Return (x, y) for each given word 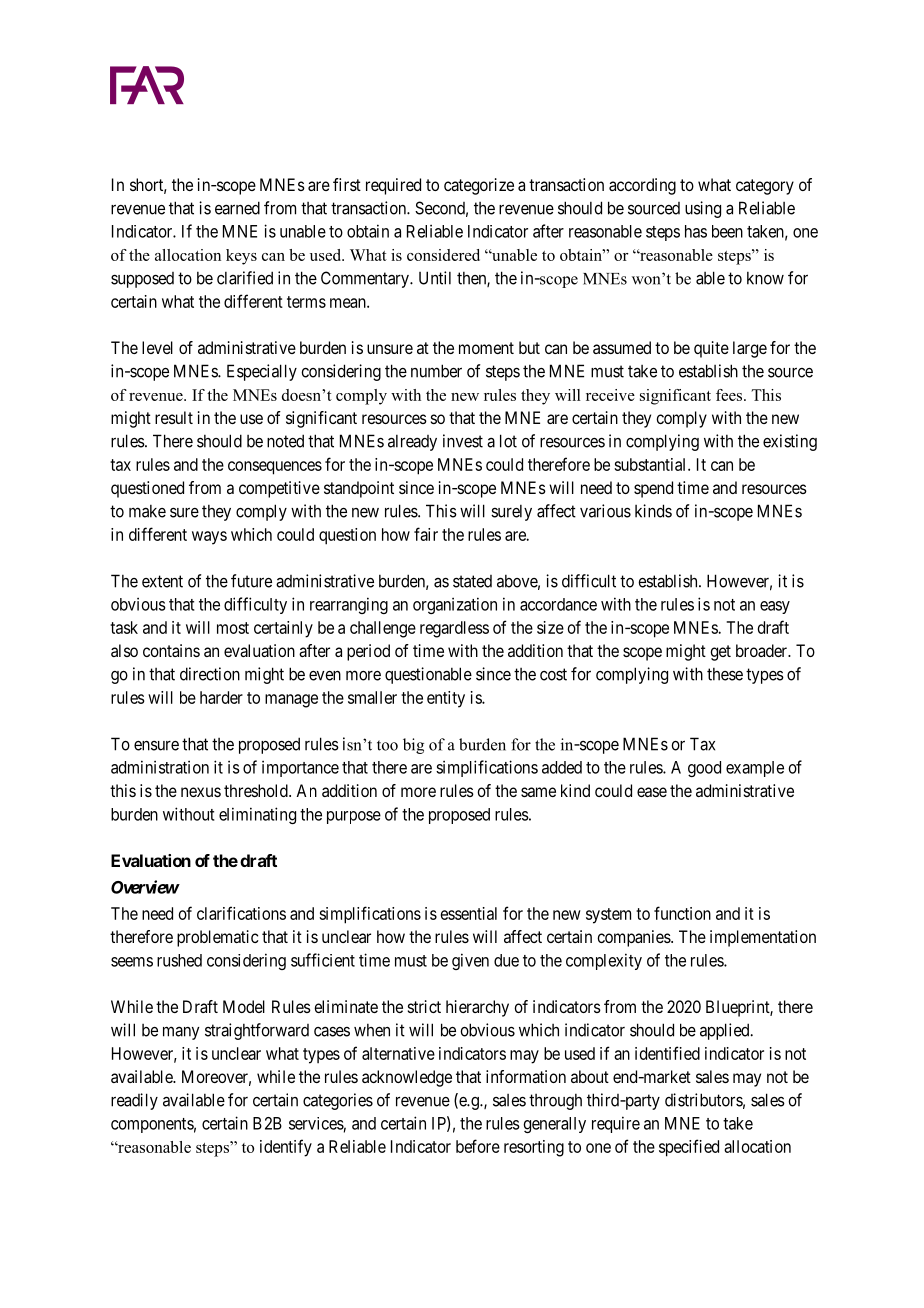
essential (469, 913)
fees (730, 395)
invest (463, 441)
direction (210, 674)
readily (134, 1101)
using (703, 209)
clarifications (241, 913)
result (174, 417)
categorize (479, 186)
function (682, 913)
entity (446, 699)
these (725, 674)
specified (689, 1148)
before (478, 1146)
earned (237, 208)
